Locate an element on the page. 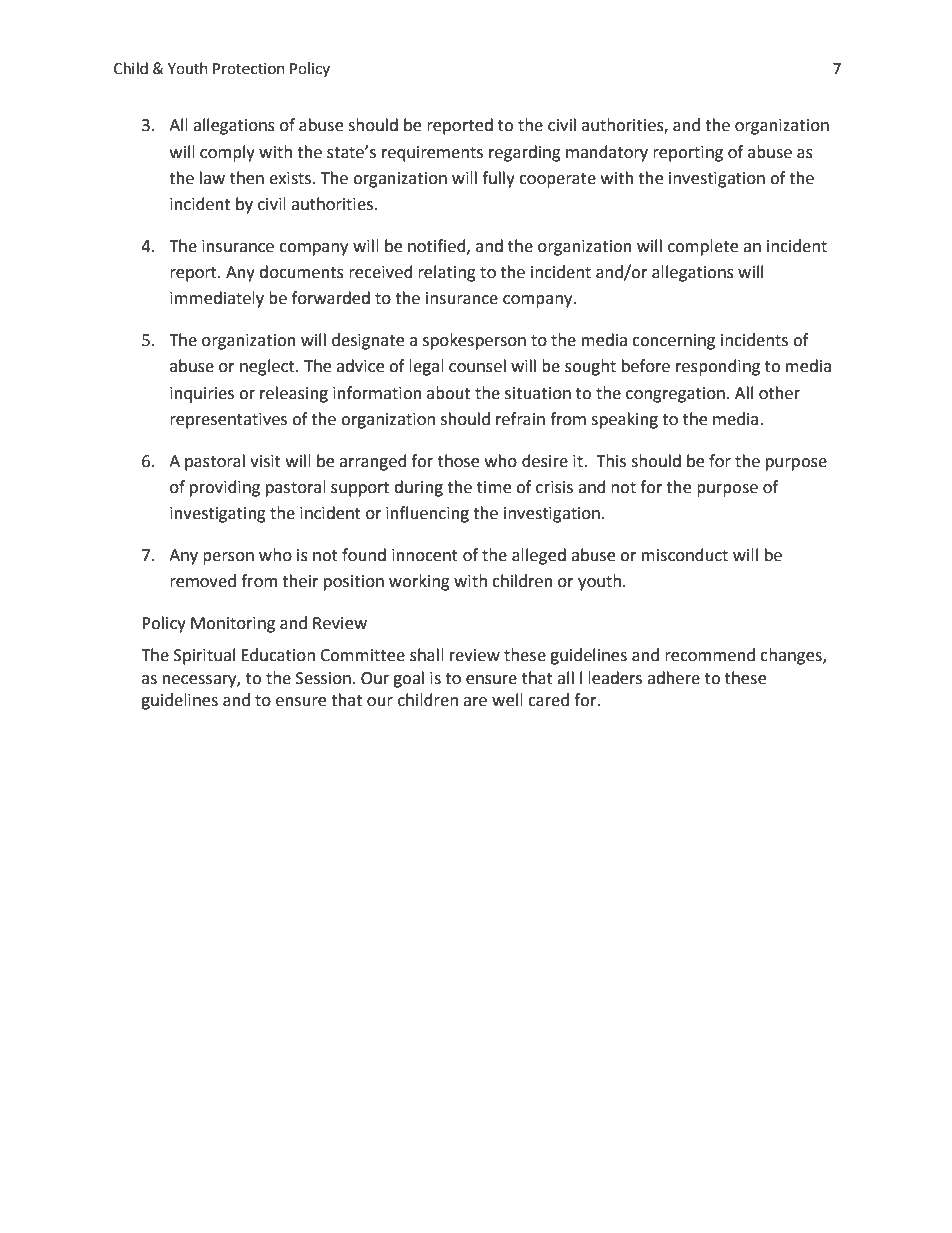  regarding is located at coordinates (525, 153).
